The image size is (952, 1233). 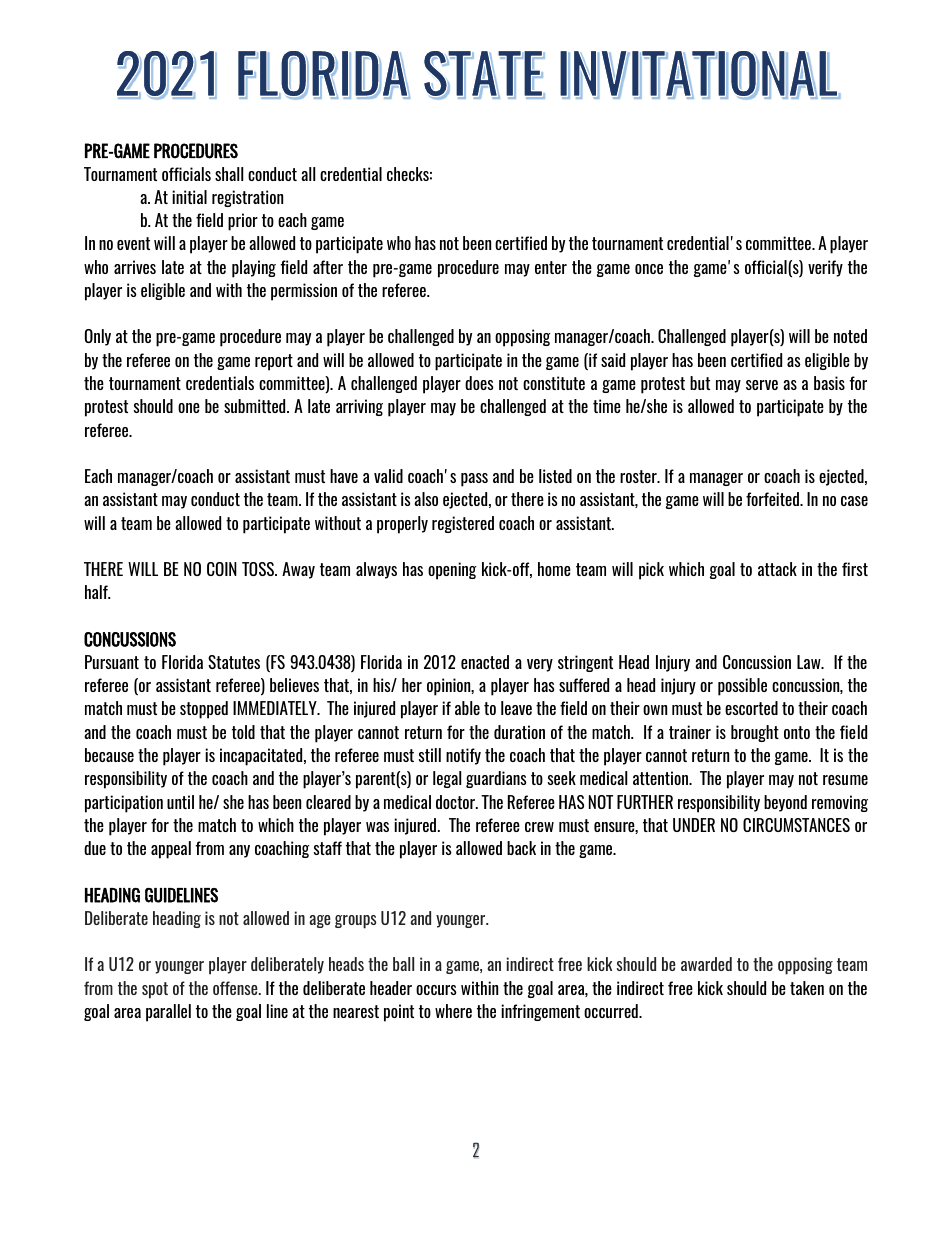 I want to click on verify, so click(x=825, y=268).
